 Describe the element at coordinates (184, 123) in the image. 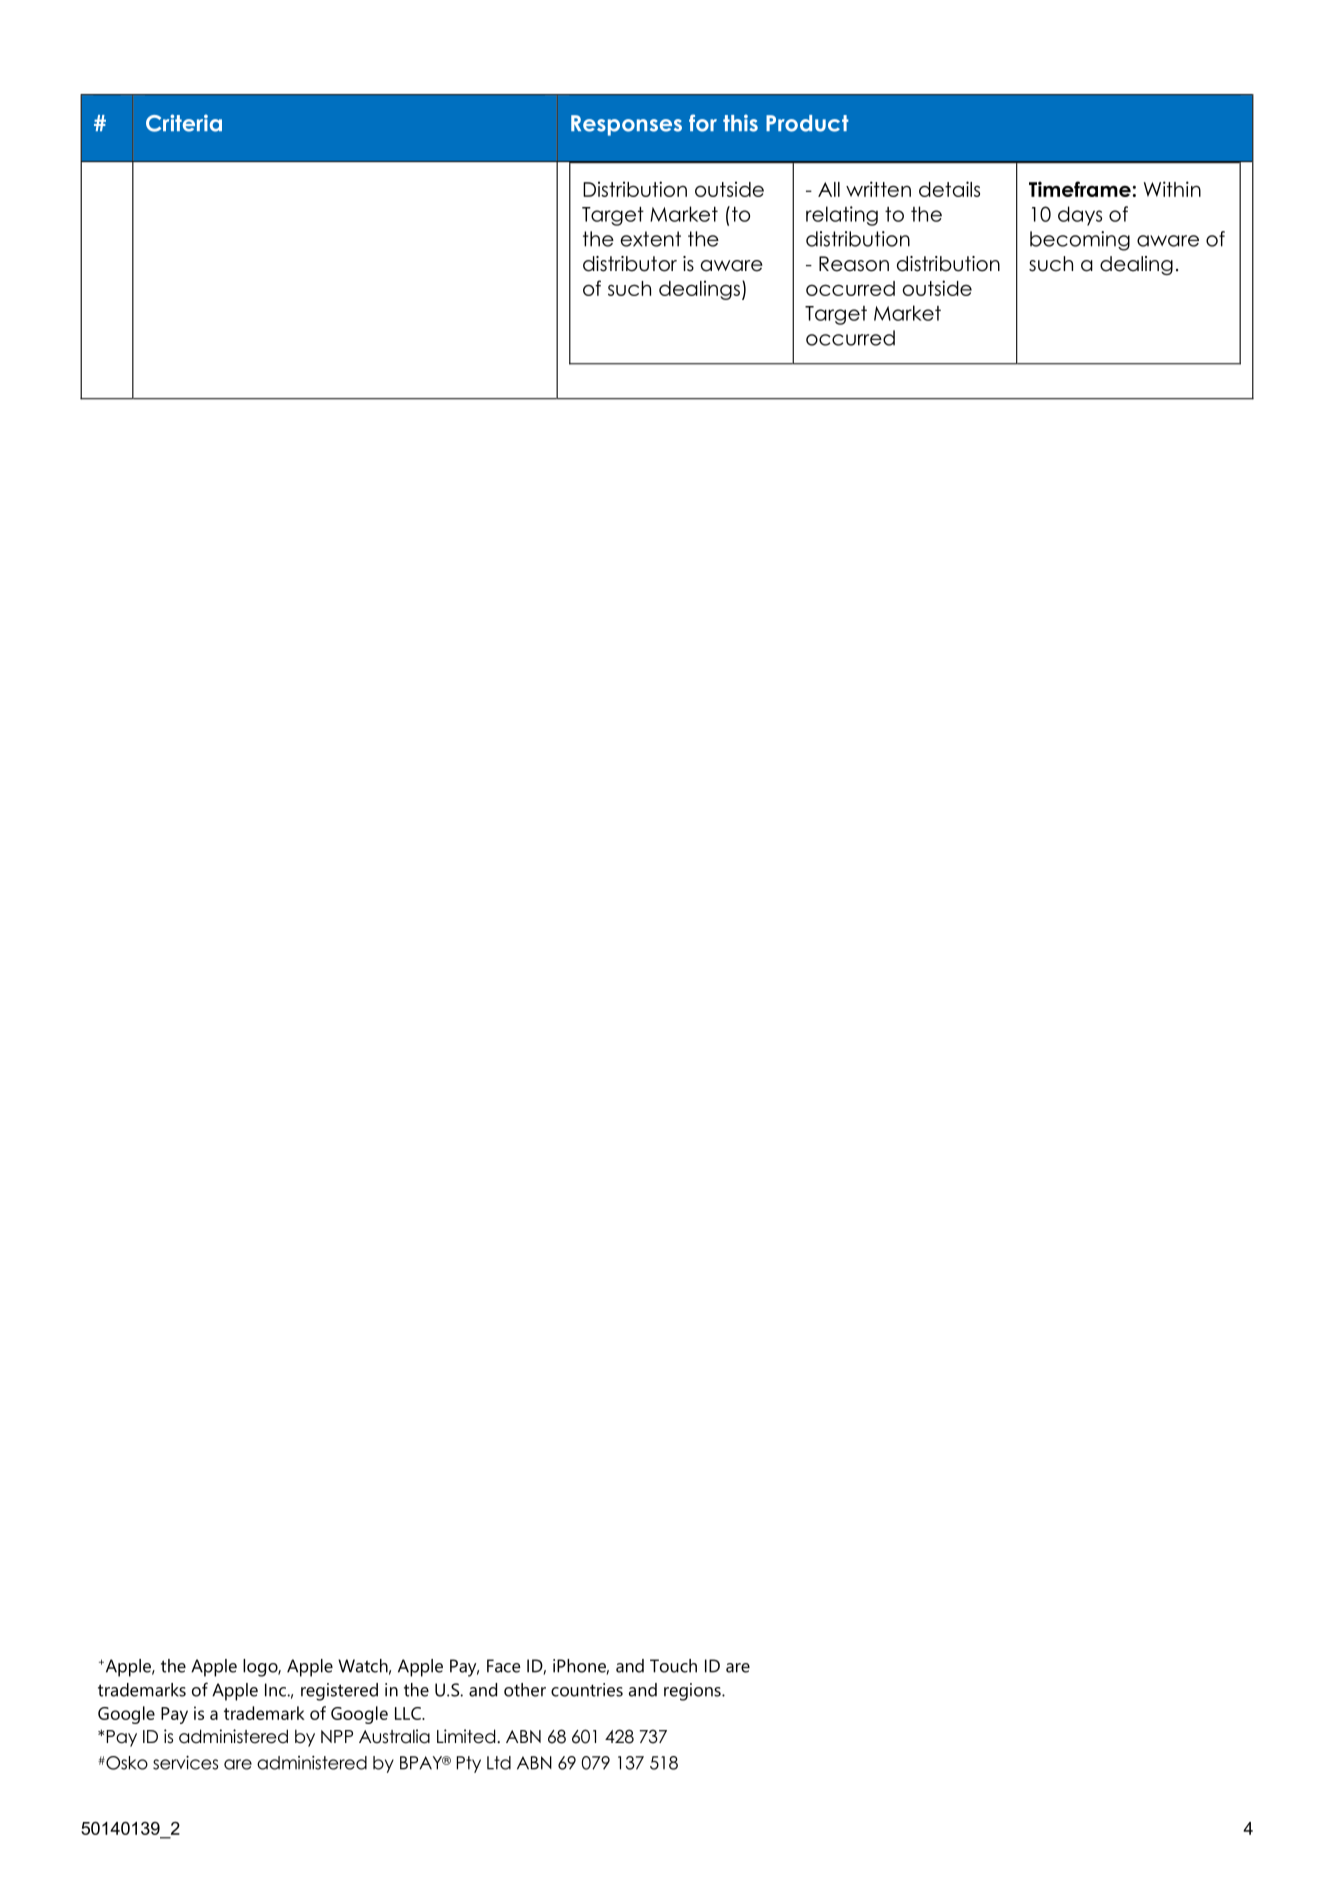

I see `Criteria` at that location.
